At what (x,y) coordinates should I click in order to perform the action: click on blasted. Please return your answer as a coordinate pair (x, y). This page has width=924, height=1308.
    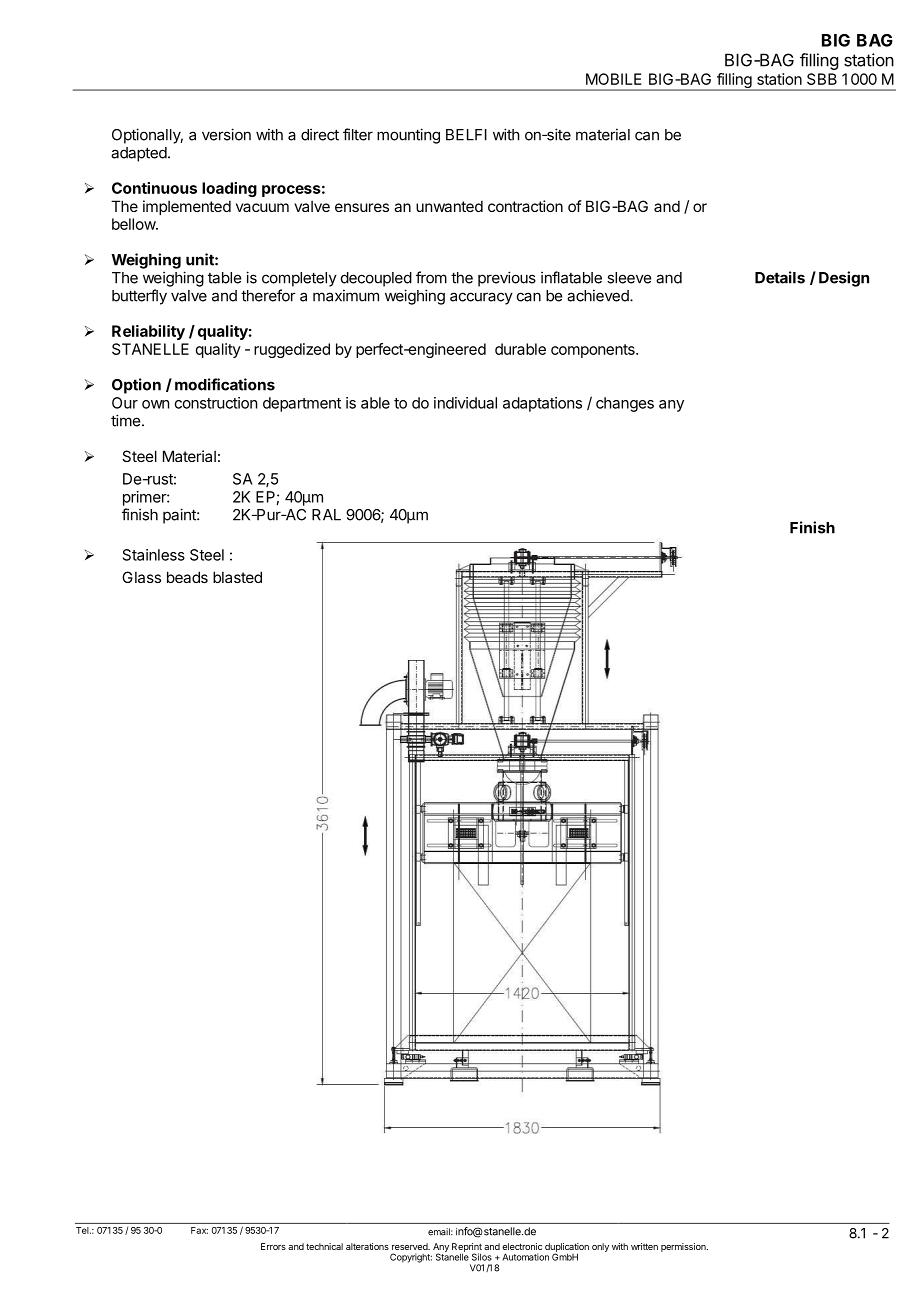
    Looking at the image, I should click on (237, 577).
